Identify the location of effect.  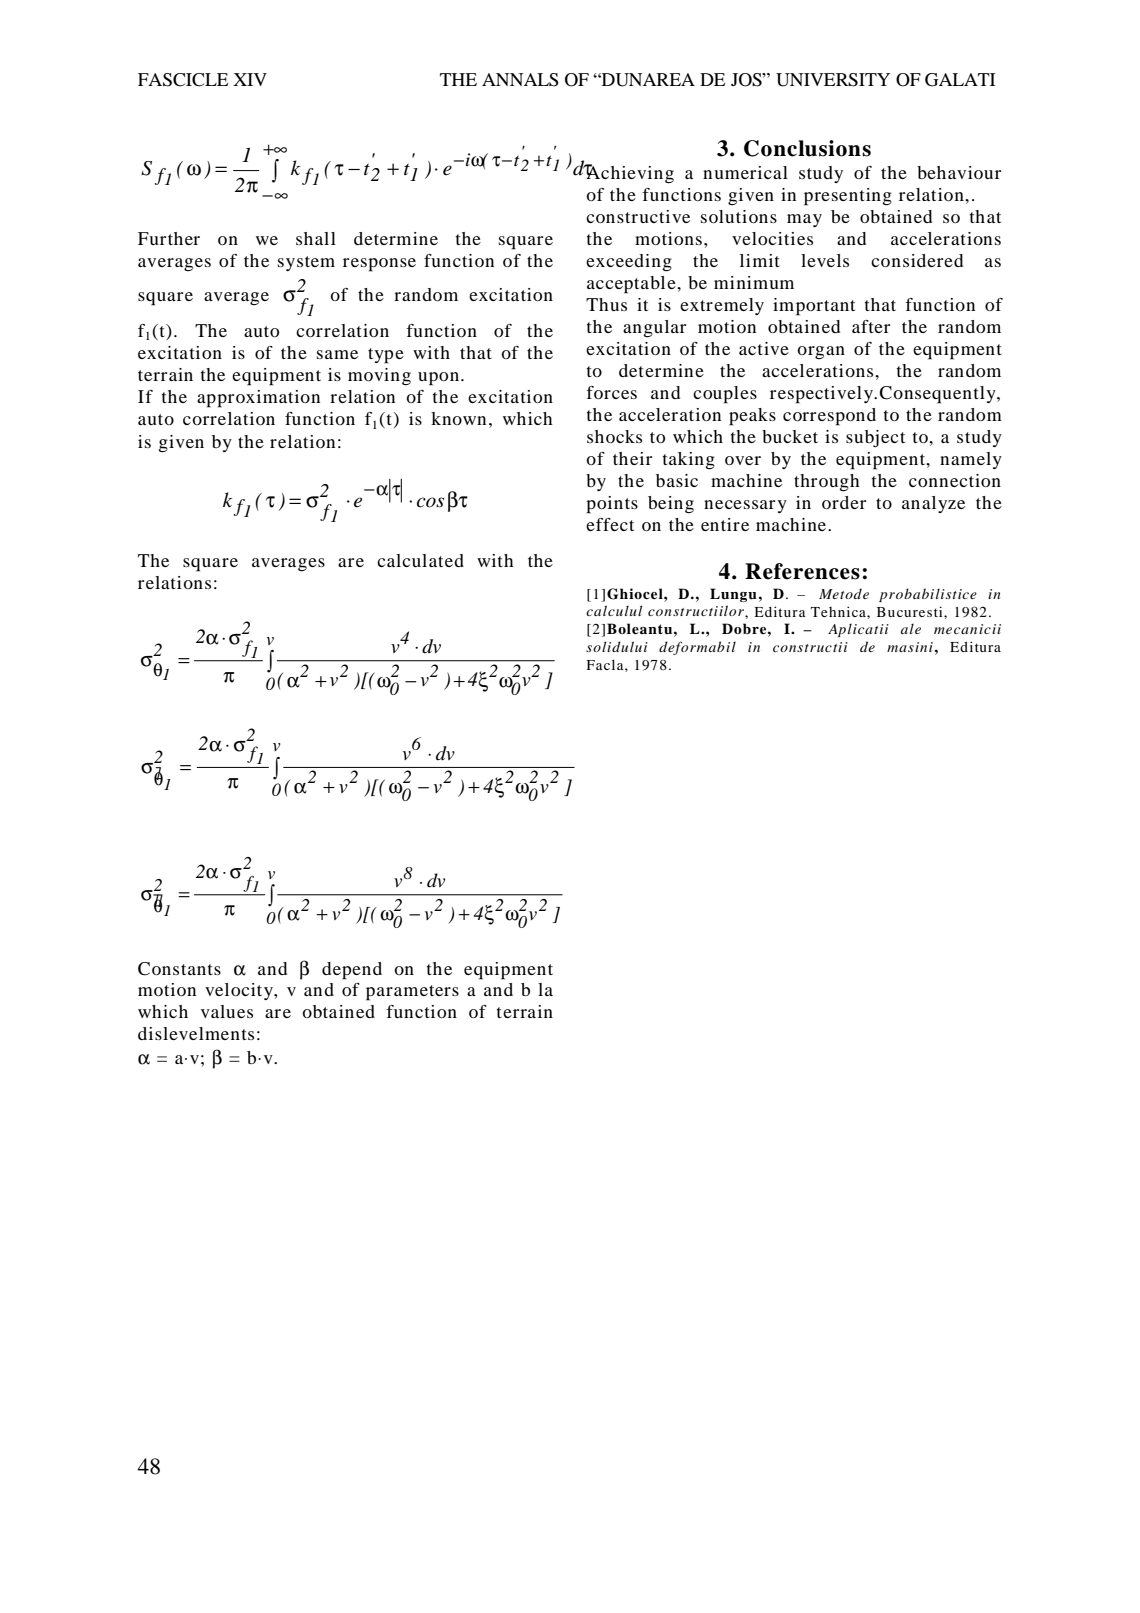
(610, 524).
